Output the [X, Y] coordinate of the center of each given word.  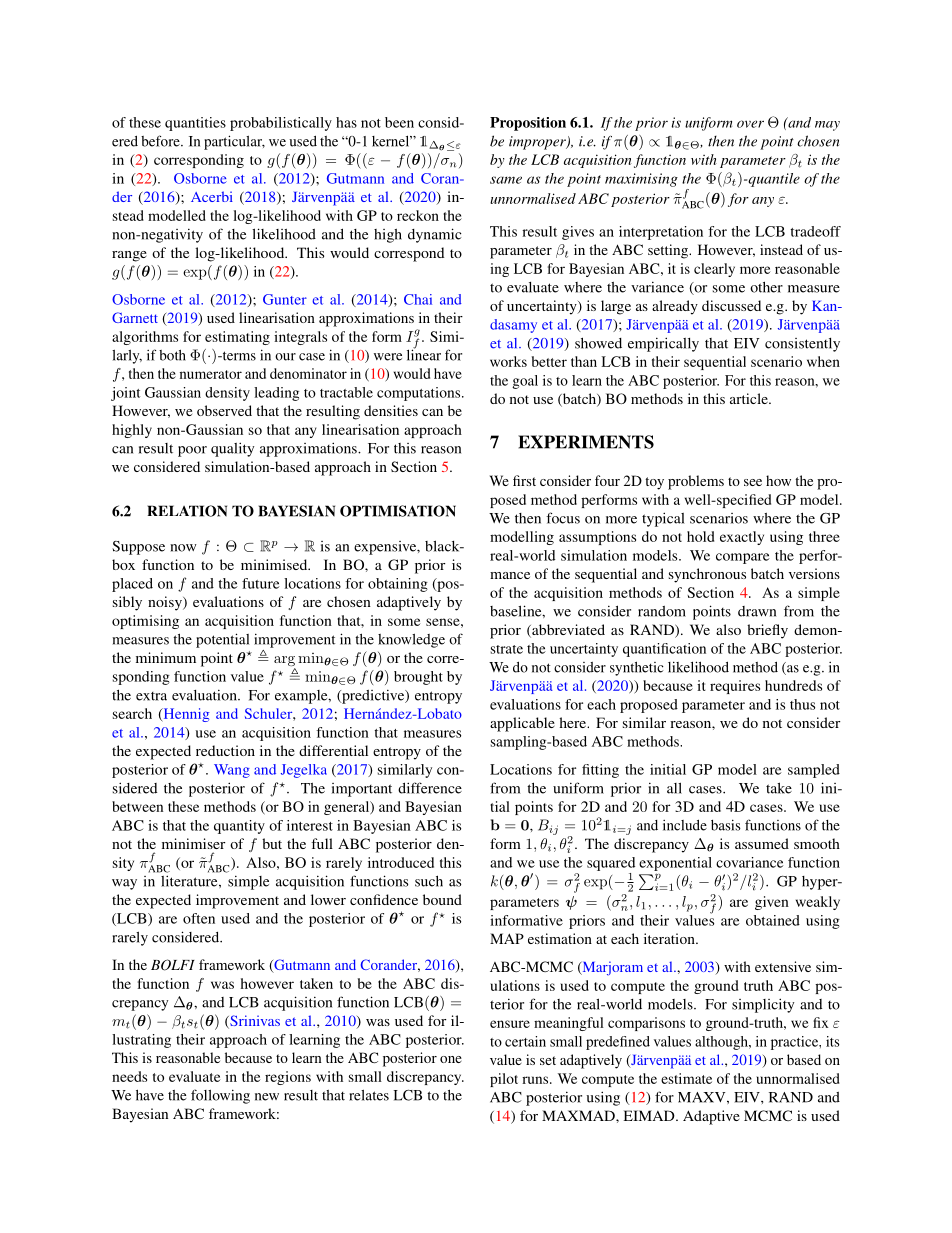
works [508, 361]
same [506, 180]
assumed [762, 843]
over [750, 124]
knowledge [411, 640]
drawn [757, 611]
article [750, 398]
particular [234, 142]
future [261, 583]
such [429, 881]
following [220, 1096]
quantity [239, 827]
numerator [211, 374]
